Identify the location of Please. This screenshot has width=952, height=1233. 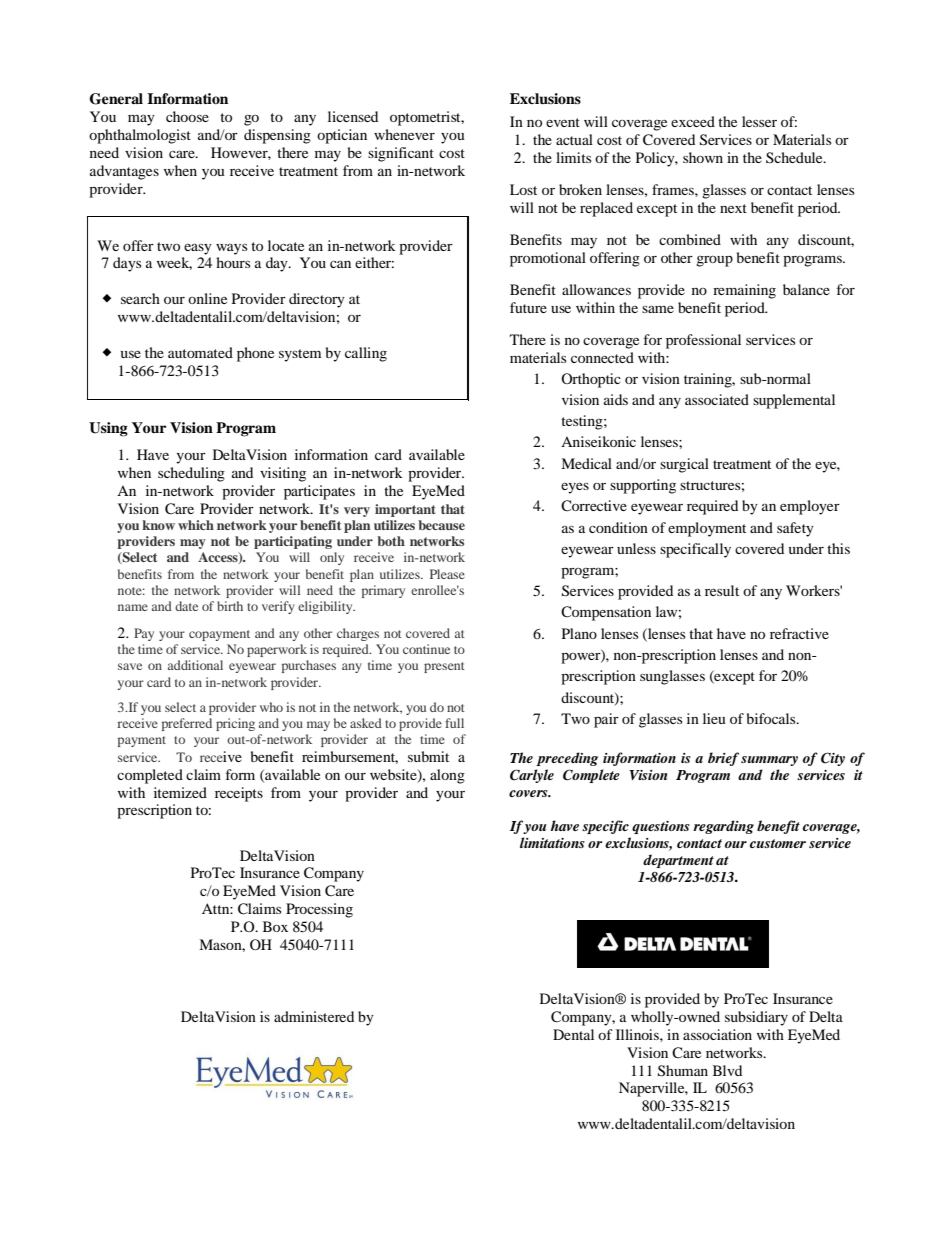
(447, 574).
